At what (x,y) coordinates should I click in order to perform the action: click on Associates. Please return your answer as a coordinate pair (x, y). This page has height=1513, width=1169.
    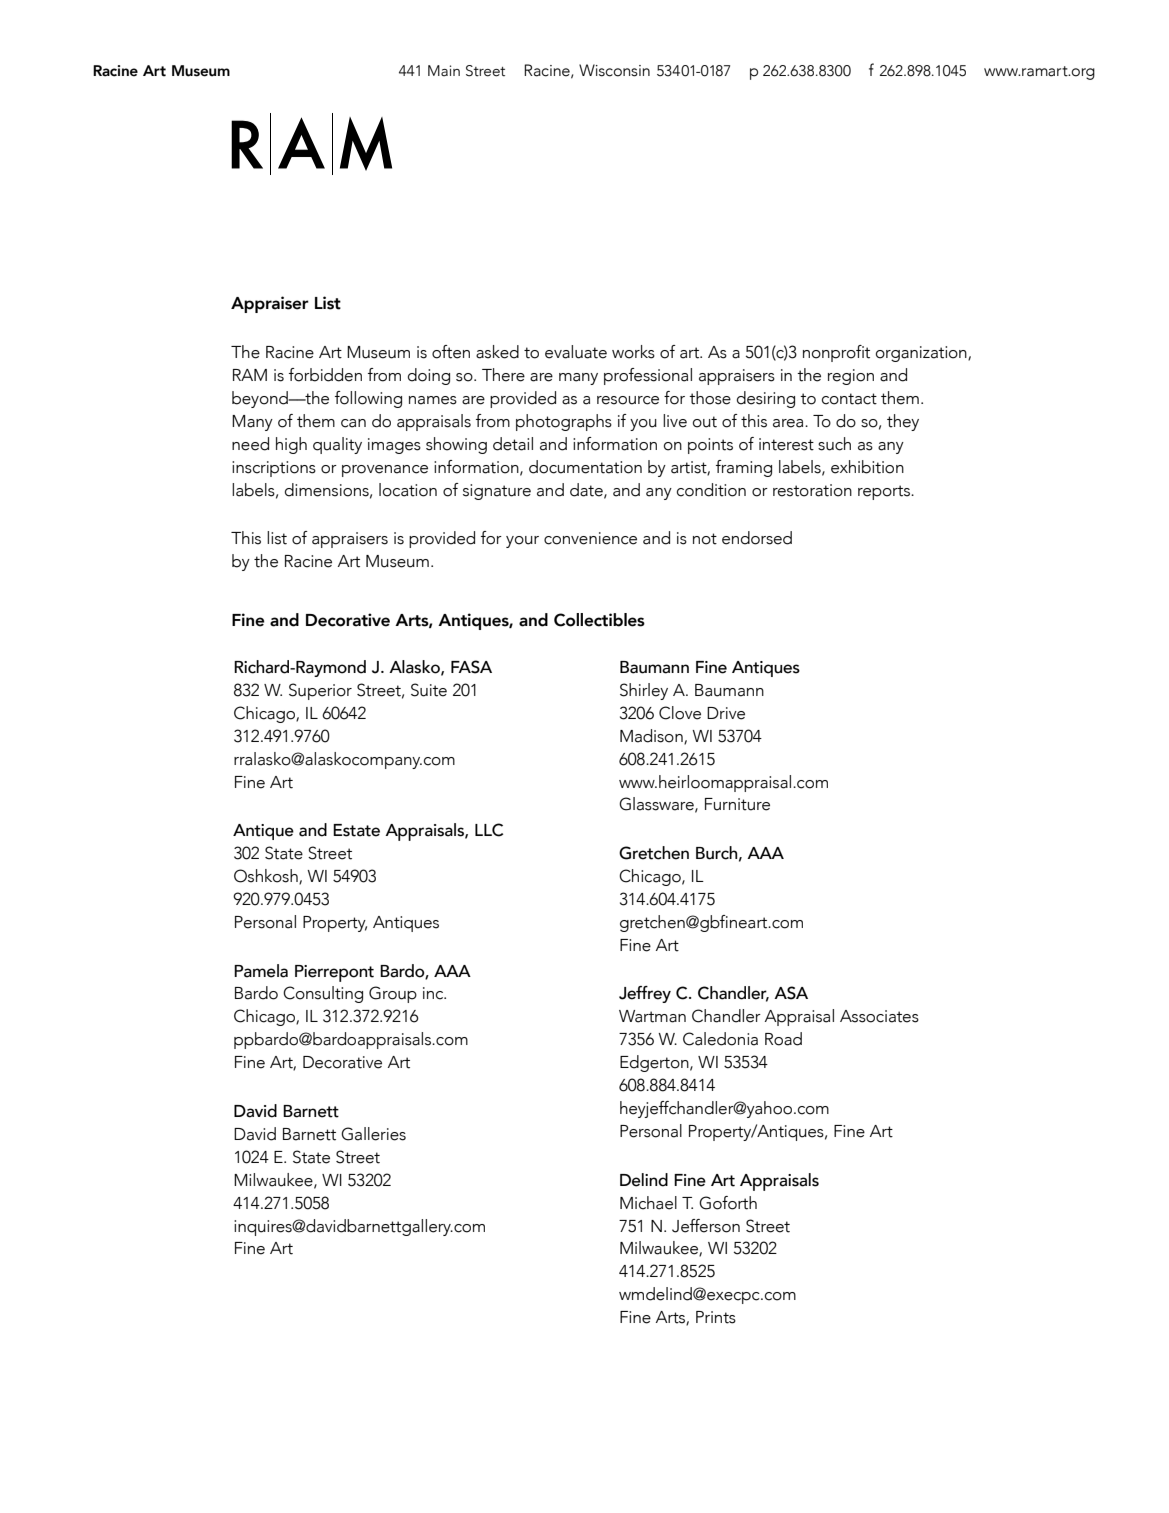
    Looking at the image, I should click on (879, 1016).
